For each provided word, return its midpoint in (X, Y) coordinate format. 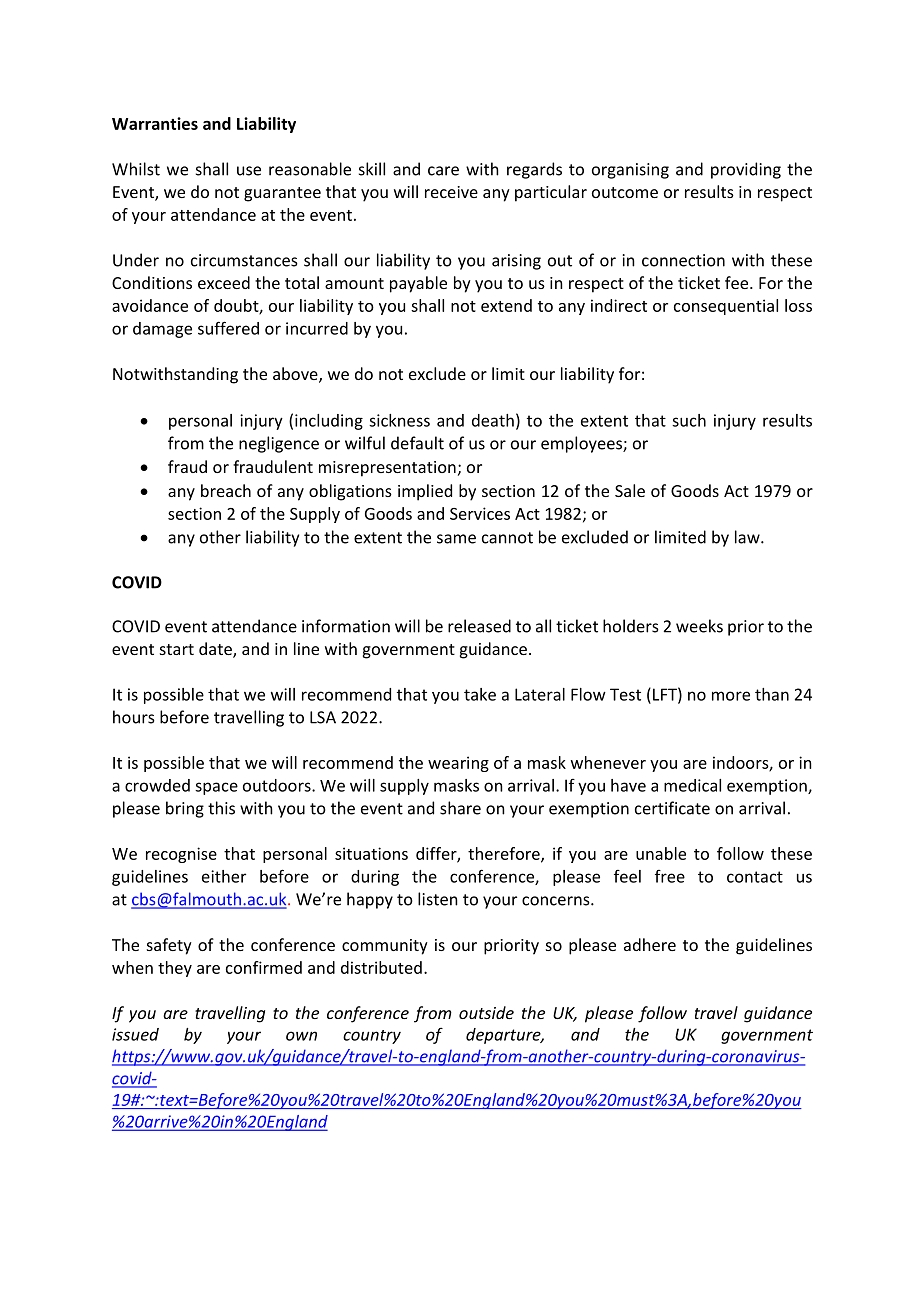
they (175, 969)
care (443, 171)
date (216, 650)
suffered (228, 328)
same (456, 539)
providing (746, 170)
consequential (726, 307)
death (493, 420)
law (748, 537)
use (249, 171)
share (460, 808)
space (216, 788)
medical (692, 785)
